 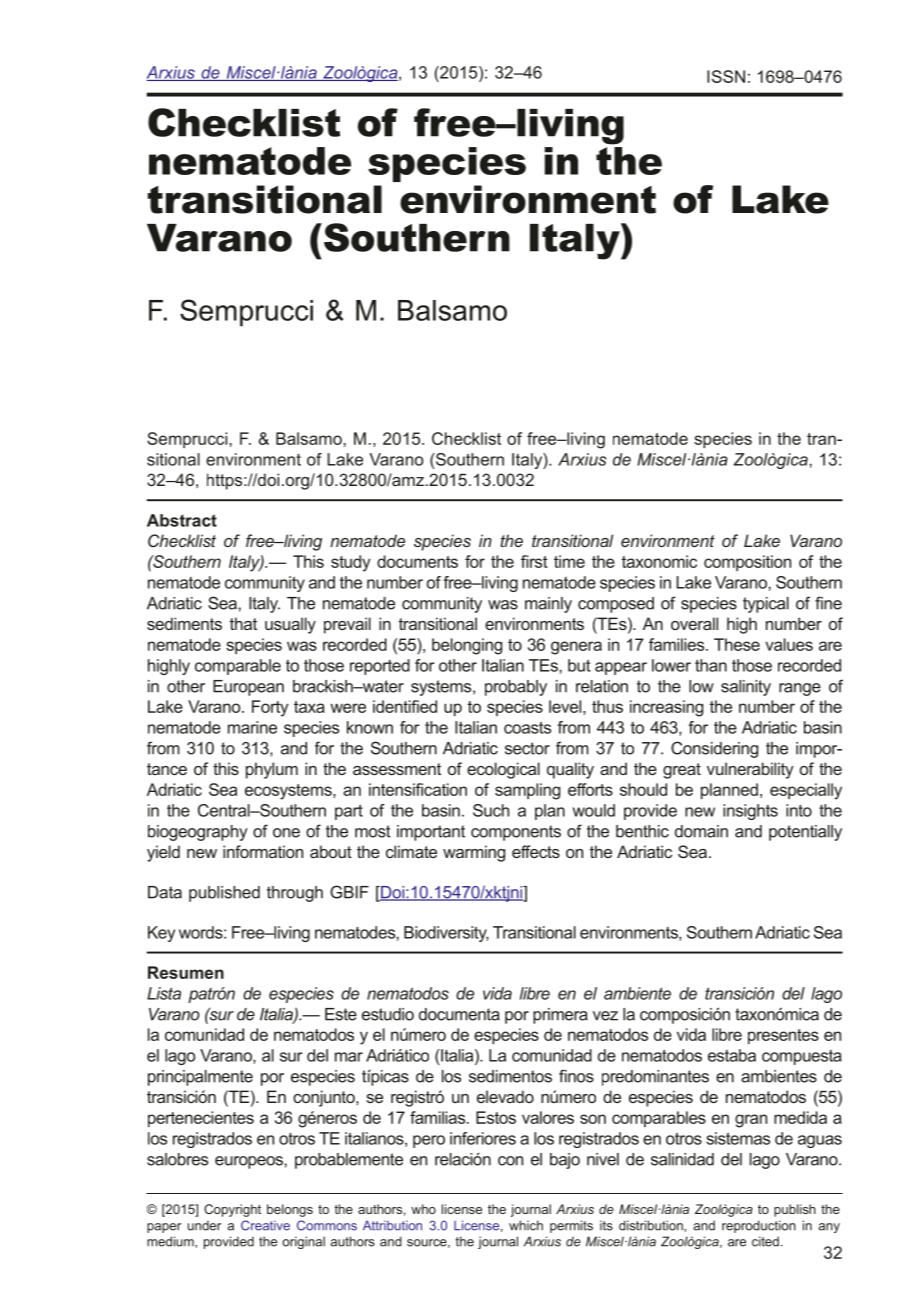 What do you see at coordinates (747, 563) in the document?
I see `composition` at bounding box center [747, 563].
